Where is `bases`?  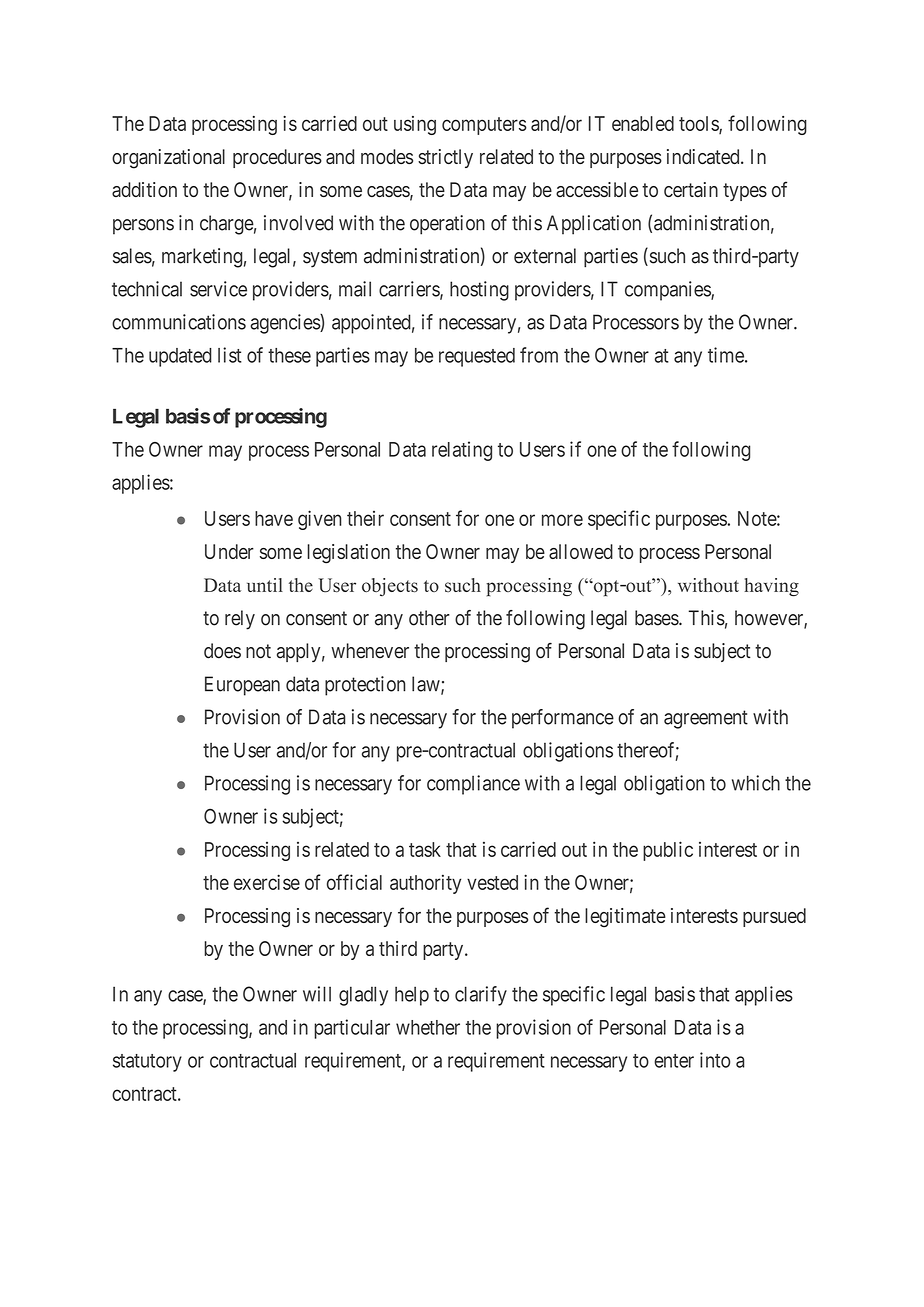
bases is located at coordinates (657, 618).
